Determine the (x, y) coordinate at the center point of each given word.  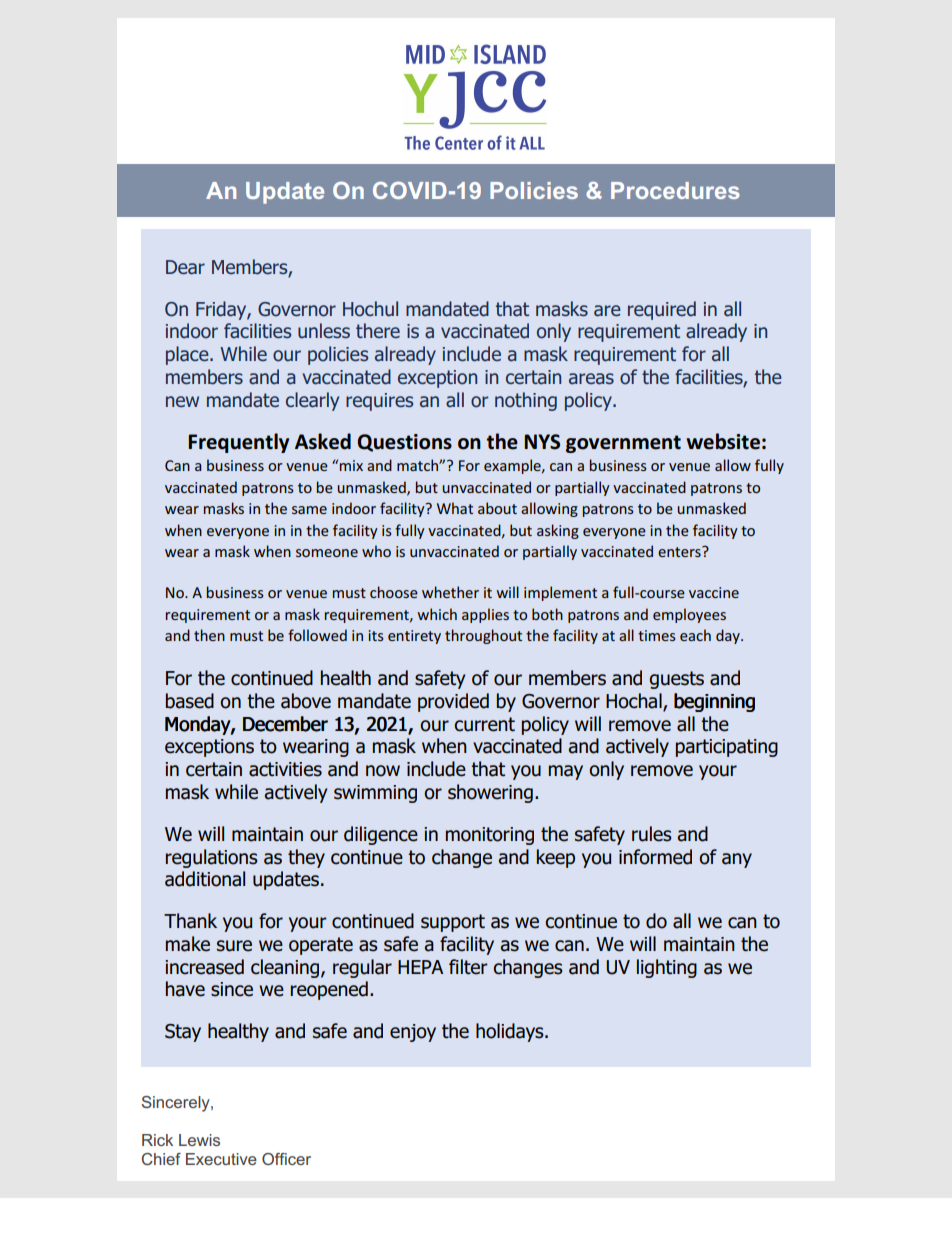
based (190, 701)
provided (453, 702)
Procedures (675, 190)
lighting (667, 968)
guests (676, 680)
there (378, 330)
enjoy (413, 1033)
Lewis (199, 1140)
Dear (185, 267)
